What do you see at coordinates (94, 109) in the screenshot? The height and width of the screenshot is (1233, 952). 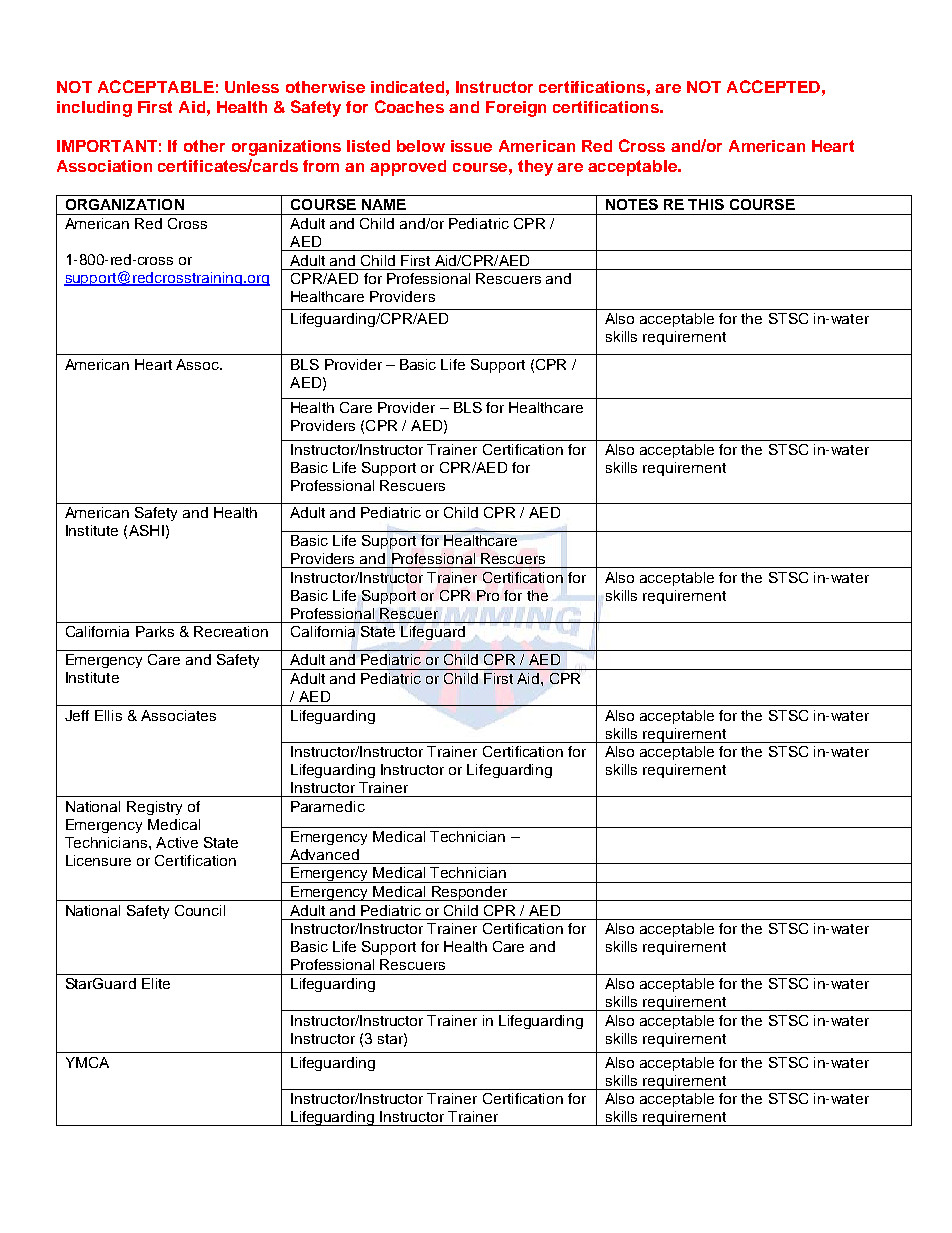 I see `including` at bounding box center [94, 109].
